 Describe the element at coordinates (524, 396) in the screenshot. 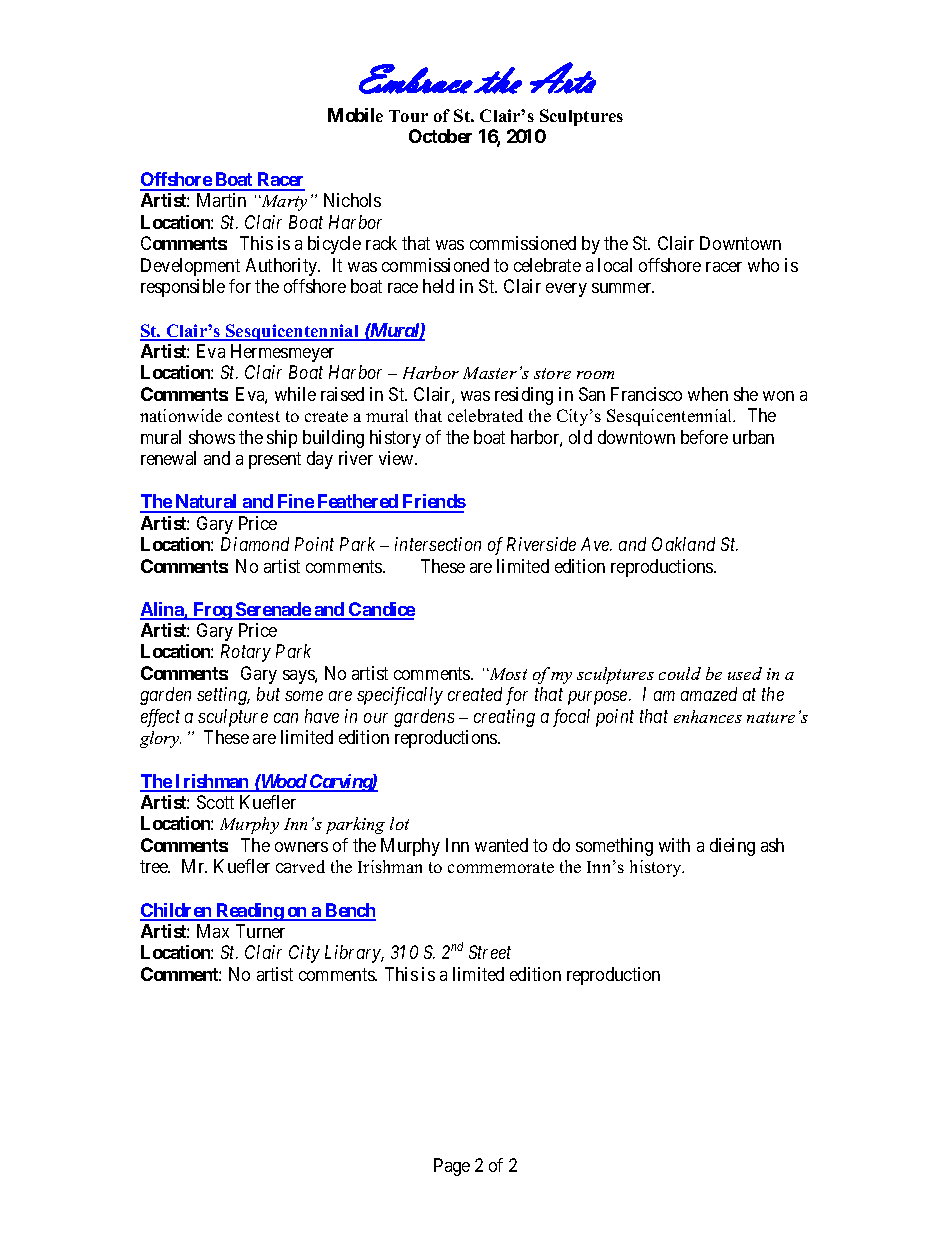

I see `residing` at that location.
